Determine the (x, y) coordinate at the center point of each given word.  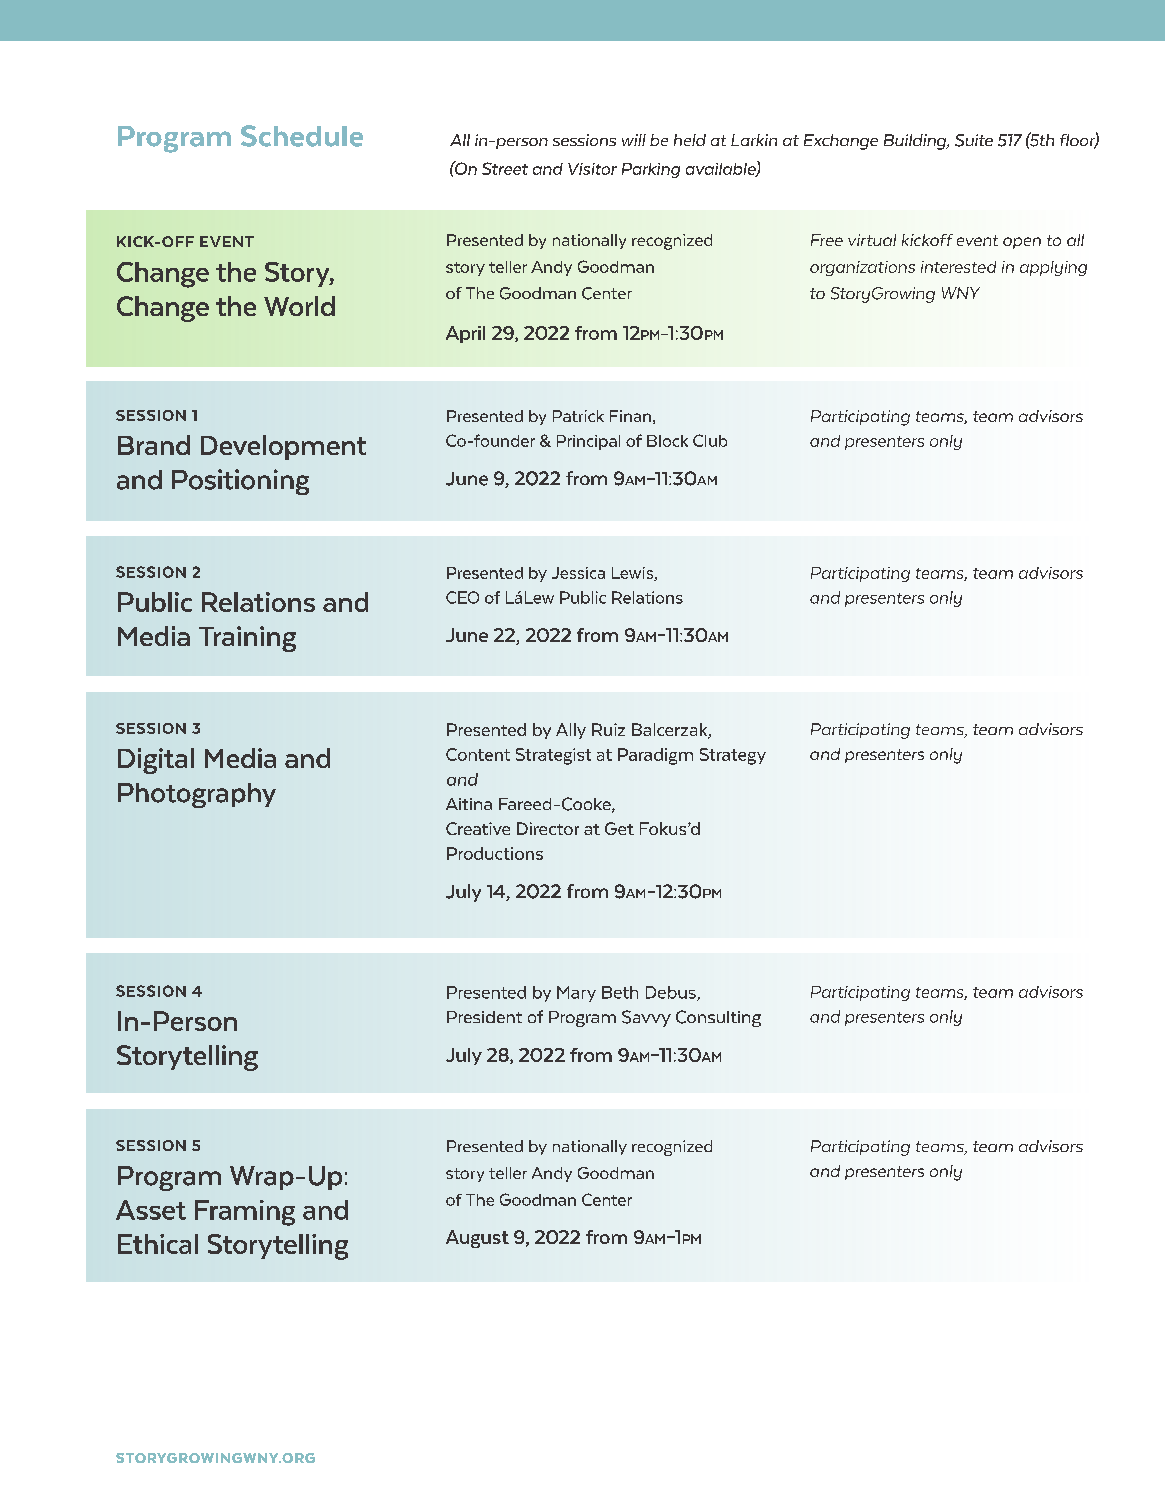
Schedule (302, 136)
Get (619, 828)
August (477, 1239)
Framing (245, 1213)
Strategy (733, 756)
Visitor (592, 169)
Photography (197, 795)
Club (710, 440)
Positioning (240, 482)
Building (916, 142)
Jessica (578, 573)
